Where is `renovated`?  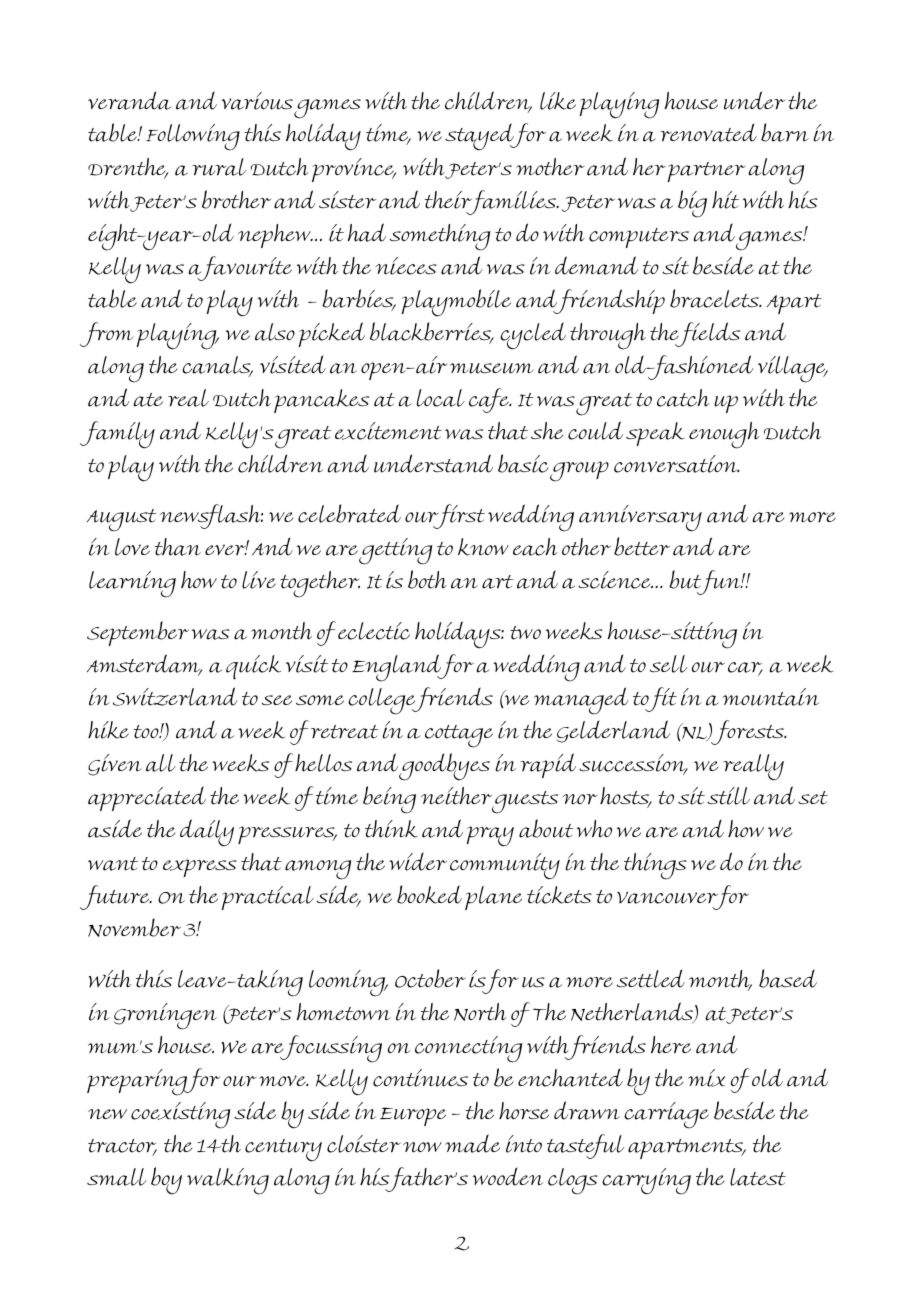
renovated is located at coordinates (708, 133).
